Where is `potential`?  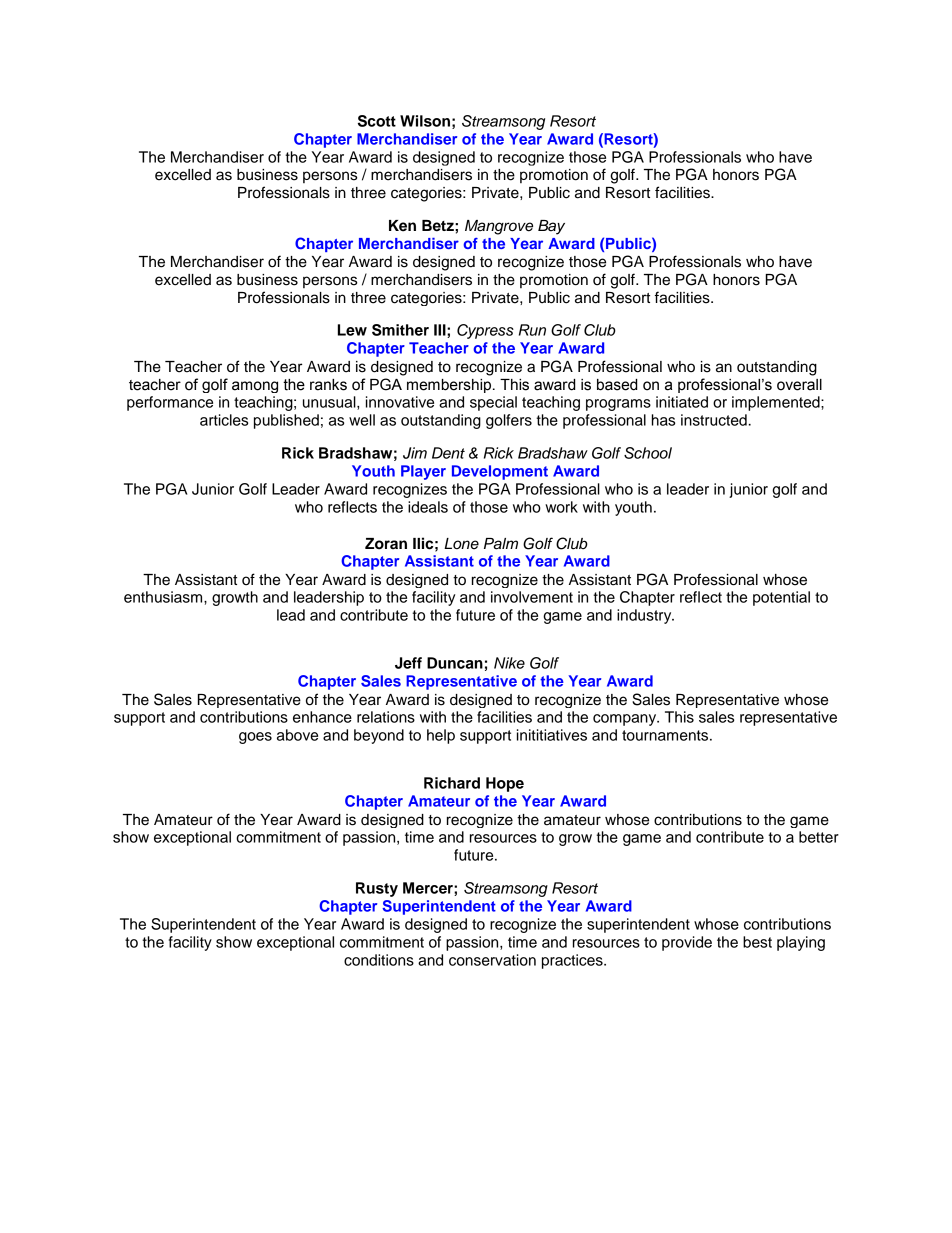 potential is located at coordinates (781, 598).
